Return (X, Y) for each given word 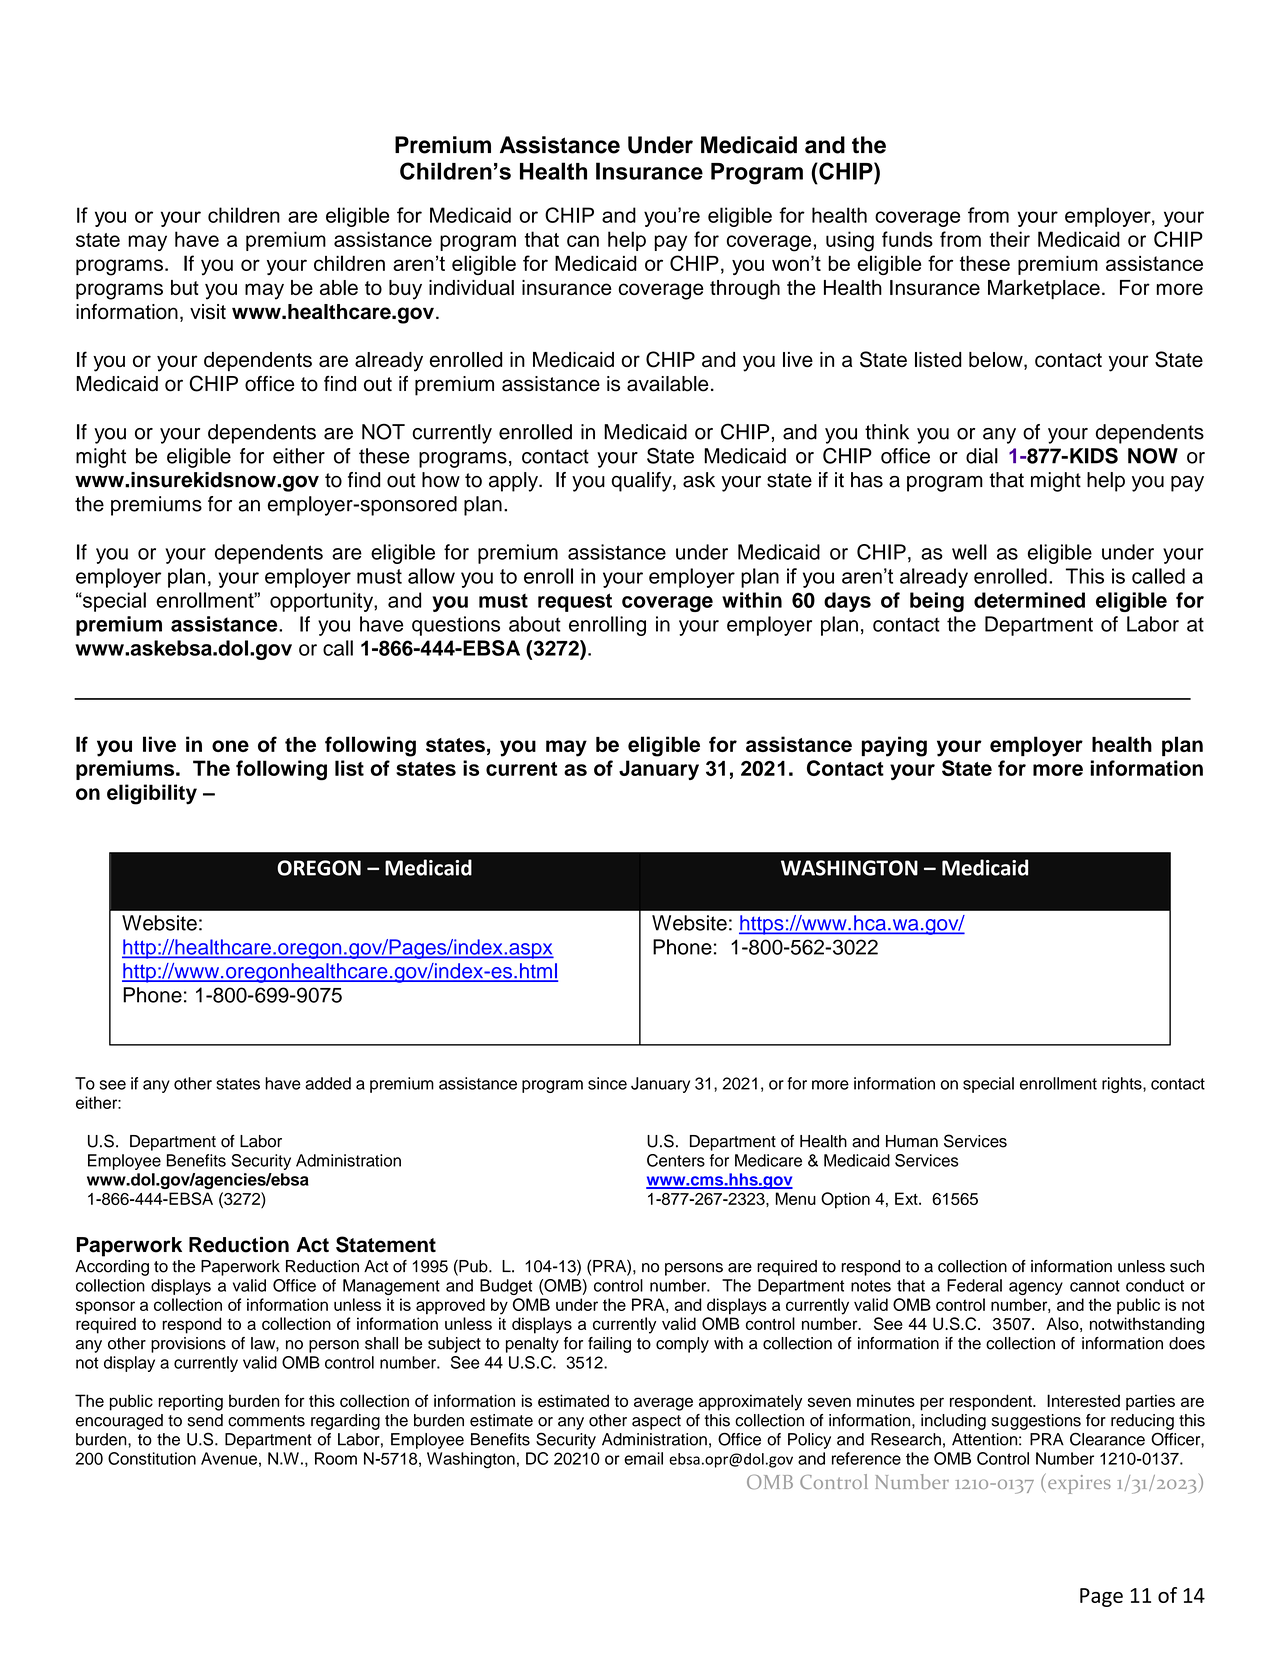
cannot (1095, 1286)
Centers (676, 1160)
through (745, 290)
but (185, 287)
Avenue (229, 1458)
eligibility (152, 794)
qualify (642, 482)
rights (1123, 1085)
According (112, 1268)
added (328, 1083)
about (535, 624)
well (969, 552)
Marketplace (1044, 290)
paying (894, 746)
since (607, 1083)
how (441, 480)
